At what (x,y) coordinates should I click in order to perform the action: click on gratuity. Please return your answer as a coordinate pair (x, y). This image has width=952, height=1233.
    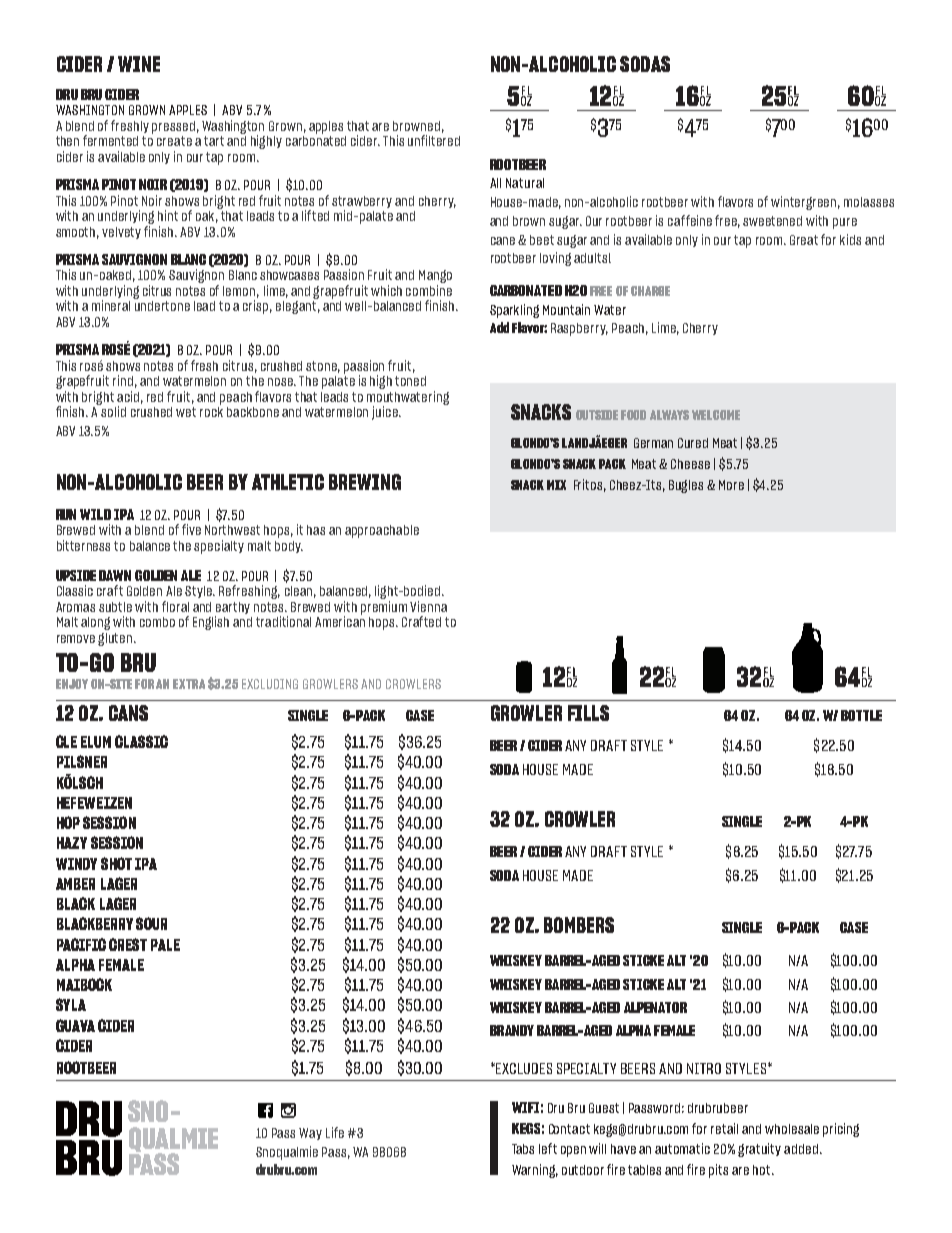
    Looking at the image, I should click on (759, 1150).
